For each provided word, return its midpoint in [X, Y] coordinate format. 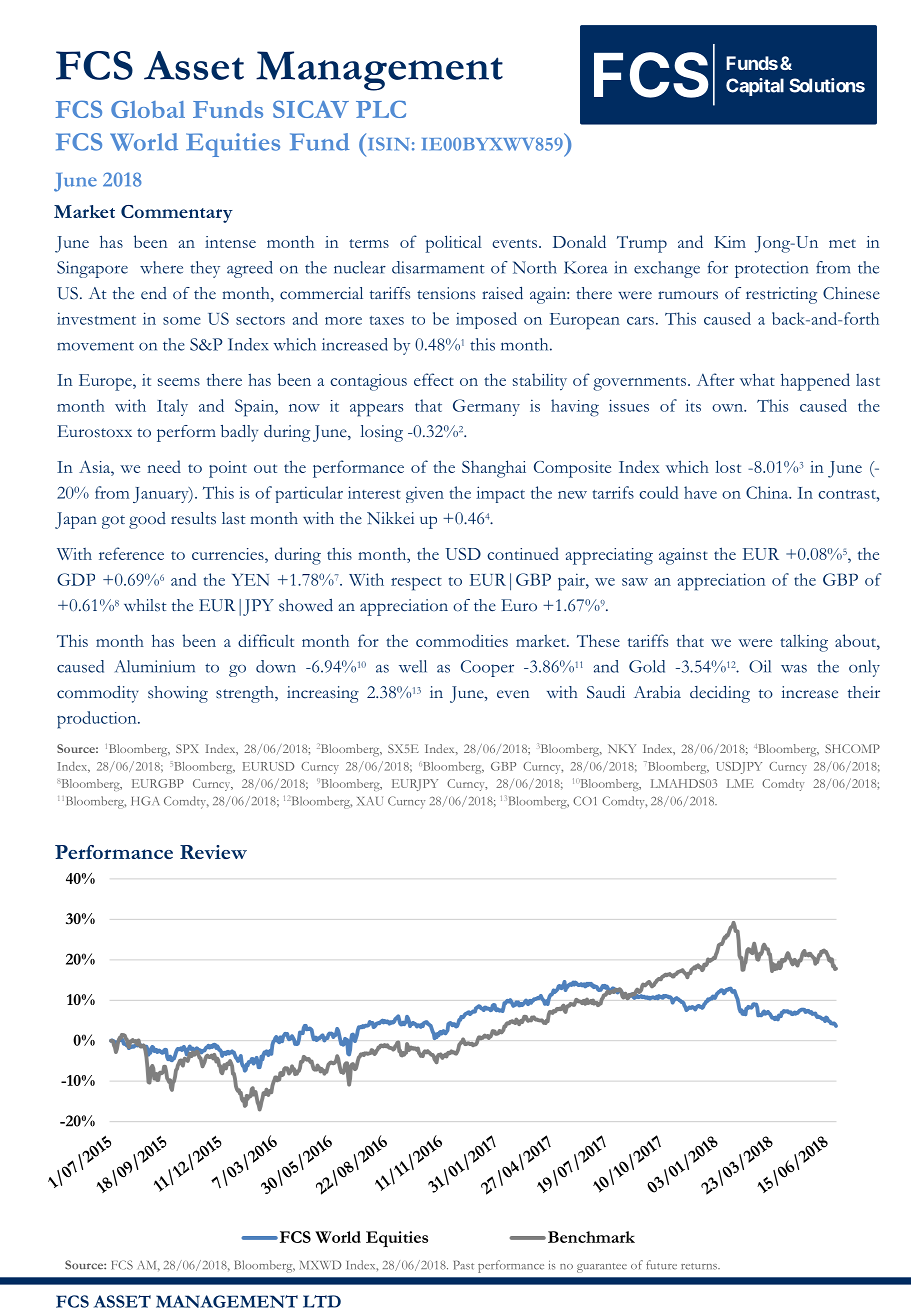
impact [500, 494]
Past [464, 1265]
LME [740, 783]
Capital [755, 87]
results [193, 518]
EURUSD [268, 766]
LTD [322, 1301]
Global [148, 109]
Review [213, 852]
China [768, 492]
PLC [381, 109]
